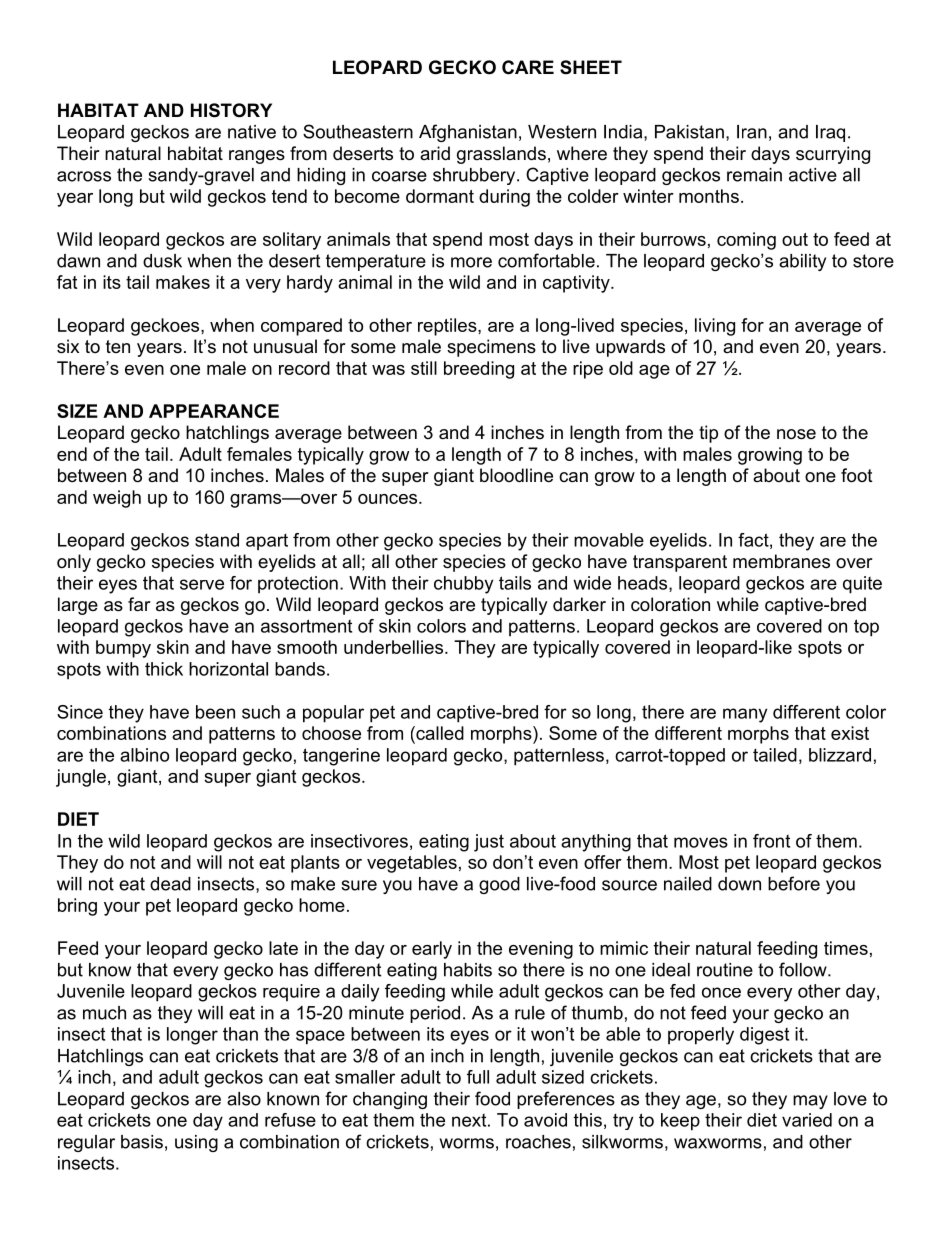  I want to click on far, so click(139, 604).
